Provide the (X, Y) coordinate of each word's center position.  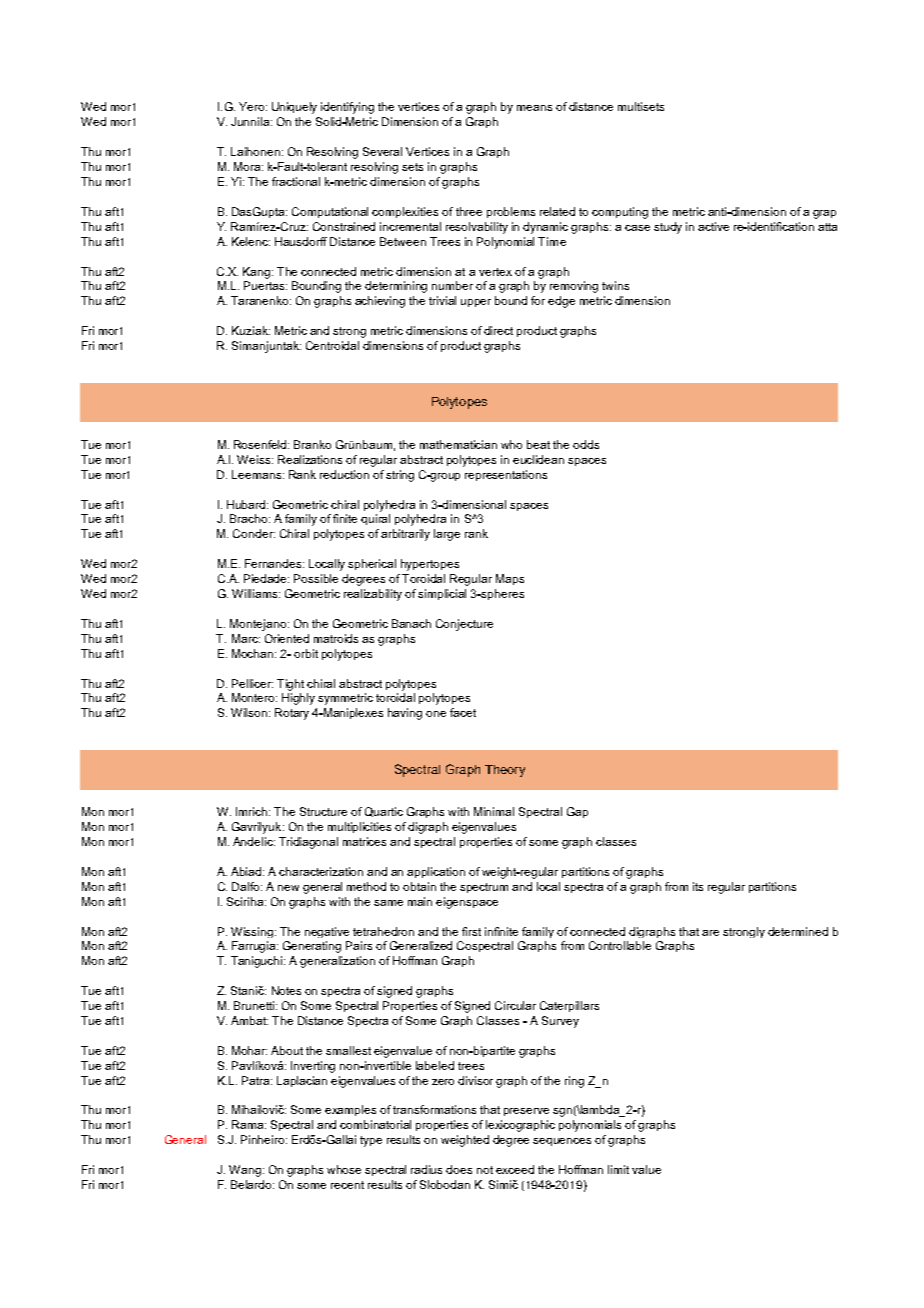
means (534, 108)
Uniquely (294, 108)
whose (344, 1169)
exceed (515, 1169)
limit (618, 1169)
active (713, 226)
